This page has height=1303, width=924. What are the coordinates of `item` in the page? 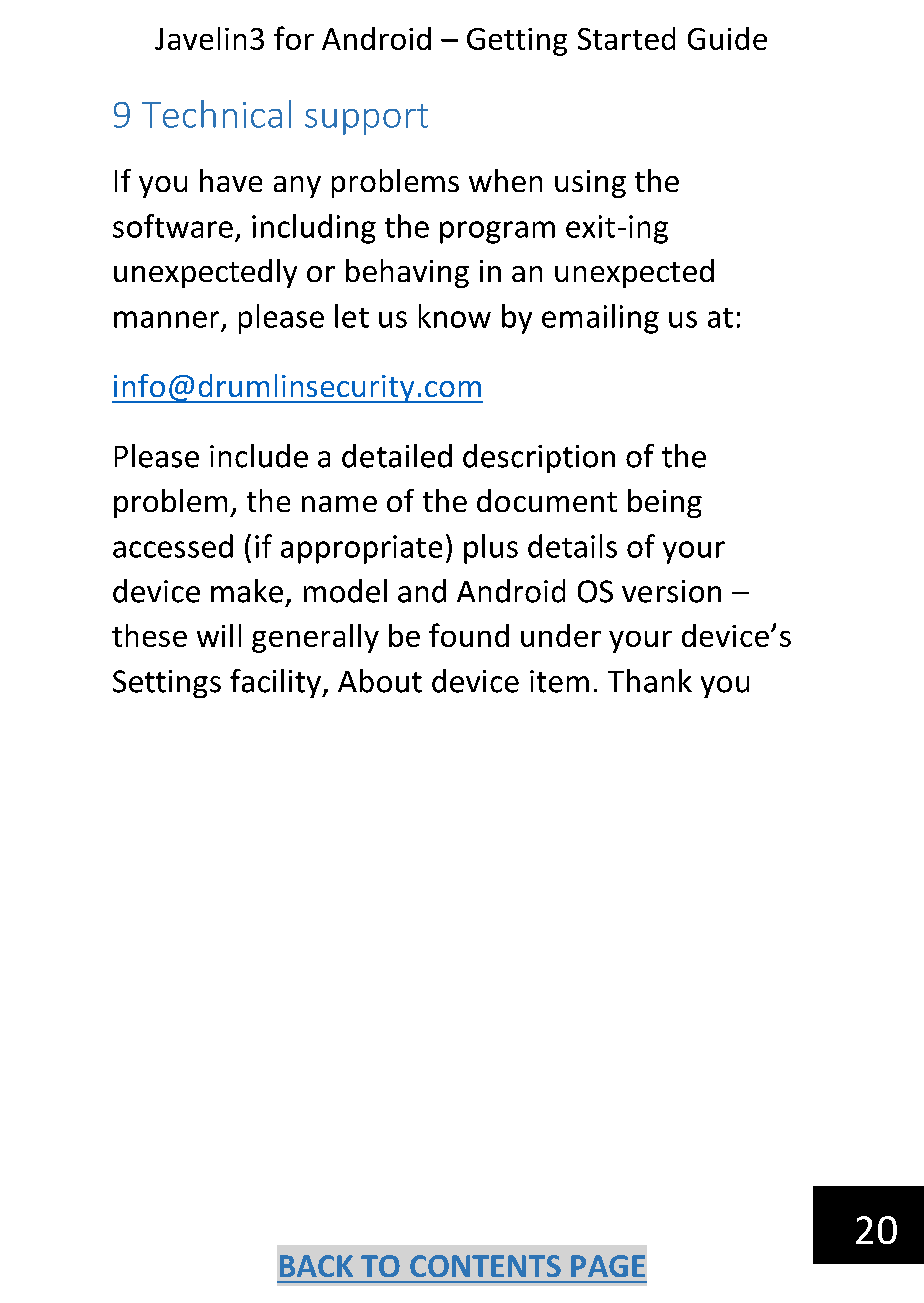 It's located at (559, 681).
